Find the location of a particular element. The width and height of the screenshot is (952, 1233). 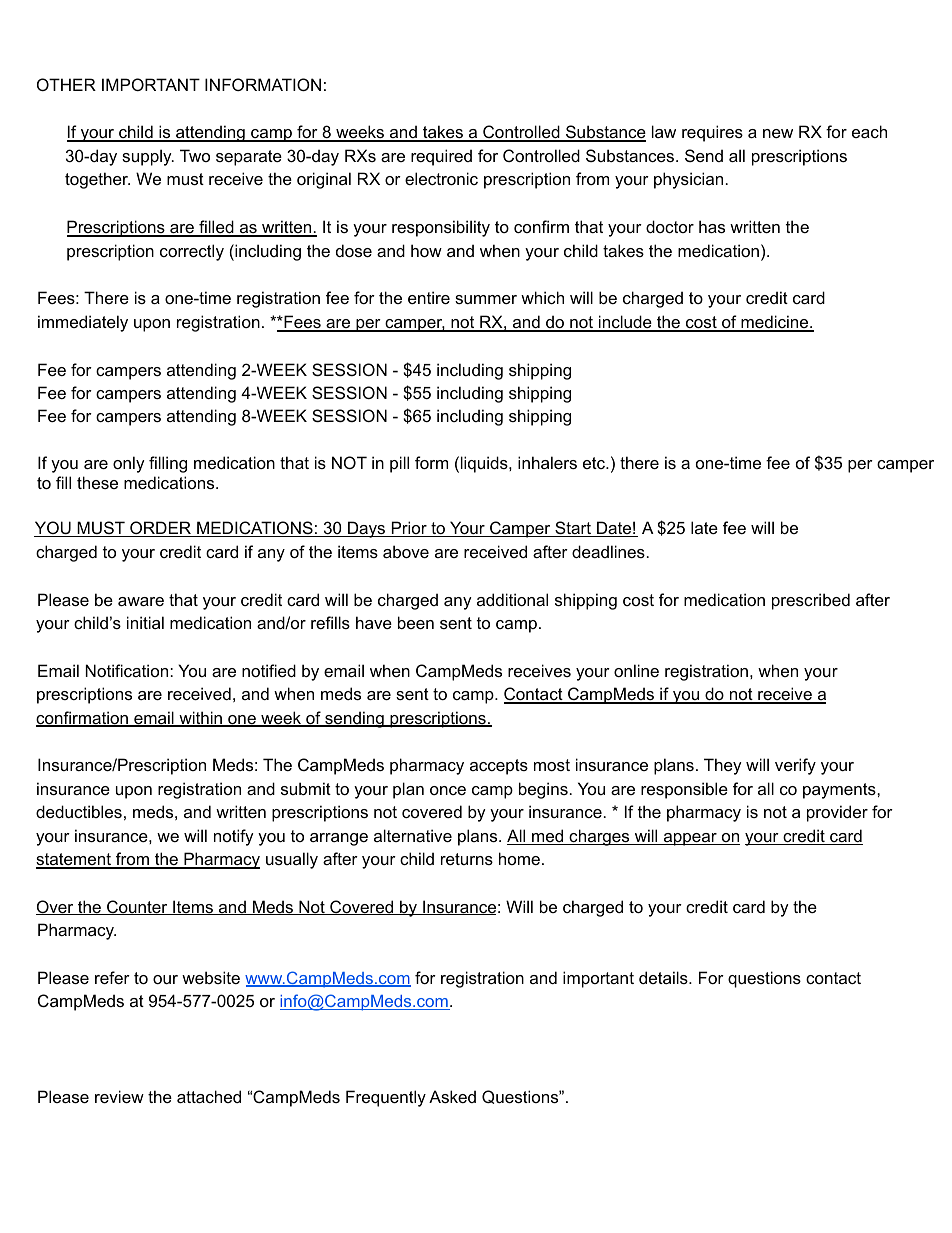

review is located at coordinates (119, 1096).
